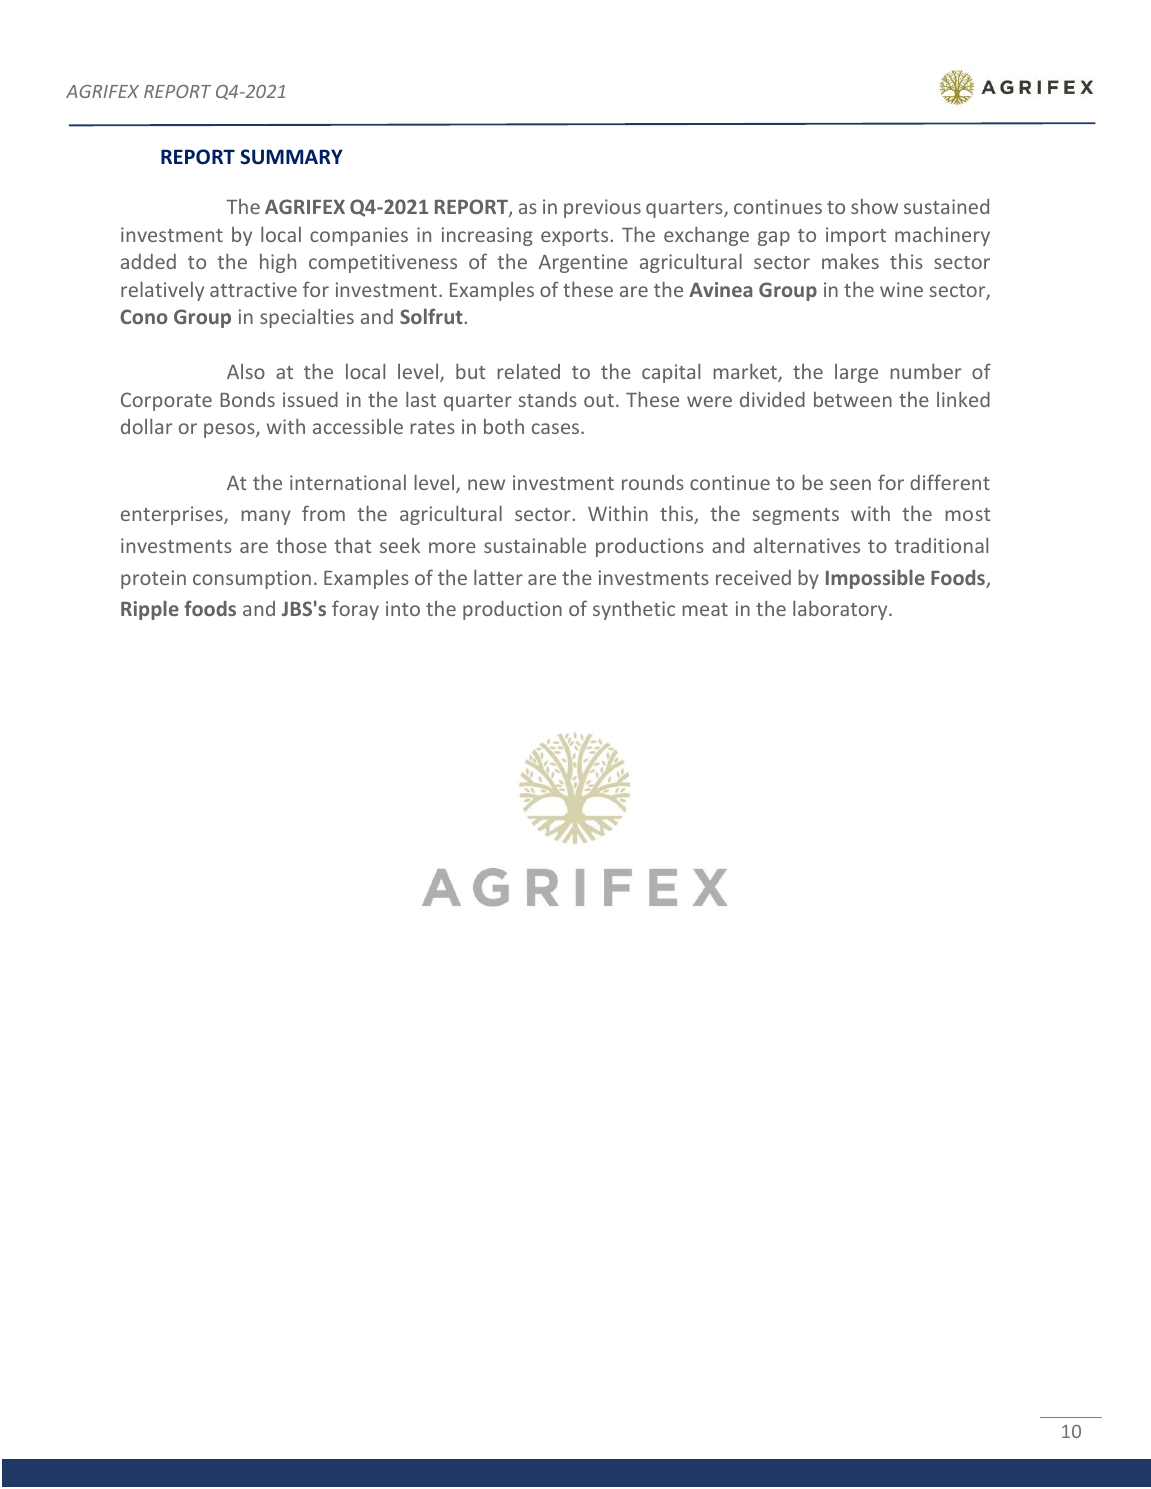 The image size is (1151, 1489). What do you see at coordinates (253, 289) in the screenshot?
I see `attractive` at bounding box center [253, 289].
